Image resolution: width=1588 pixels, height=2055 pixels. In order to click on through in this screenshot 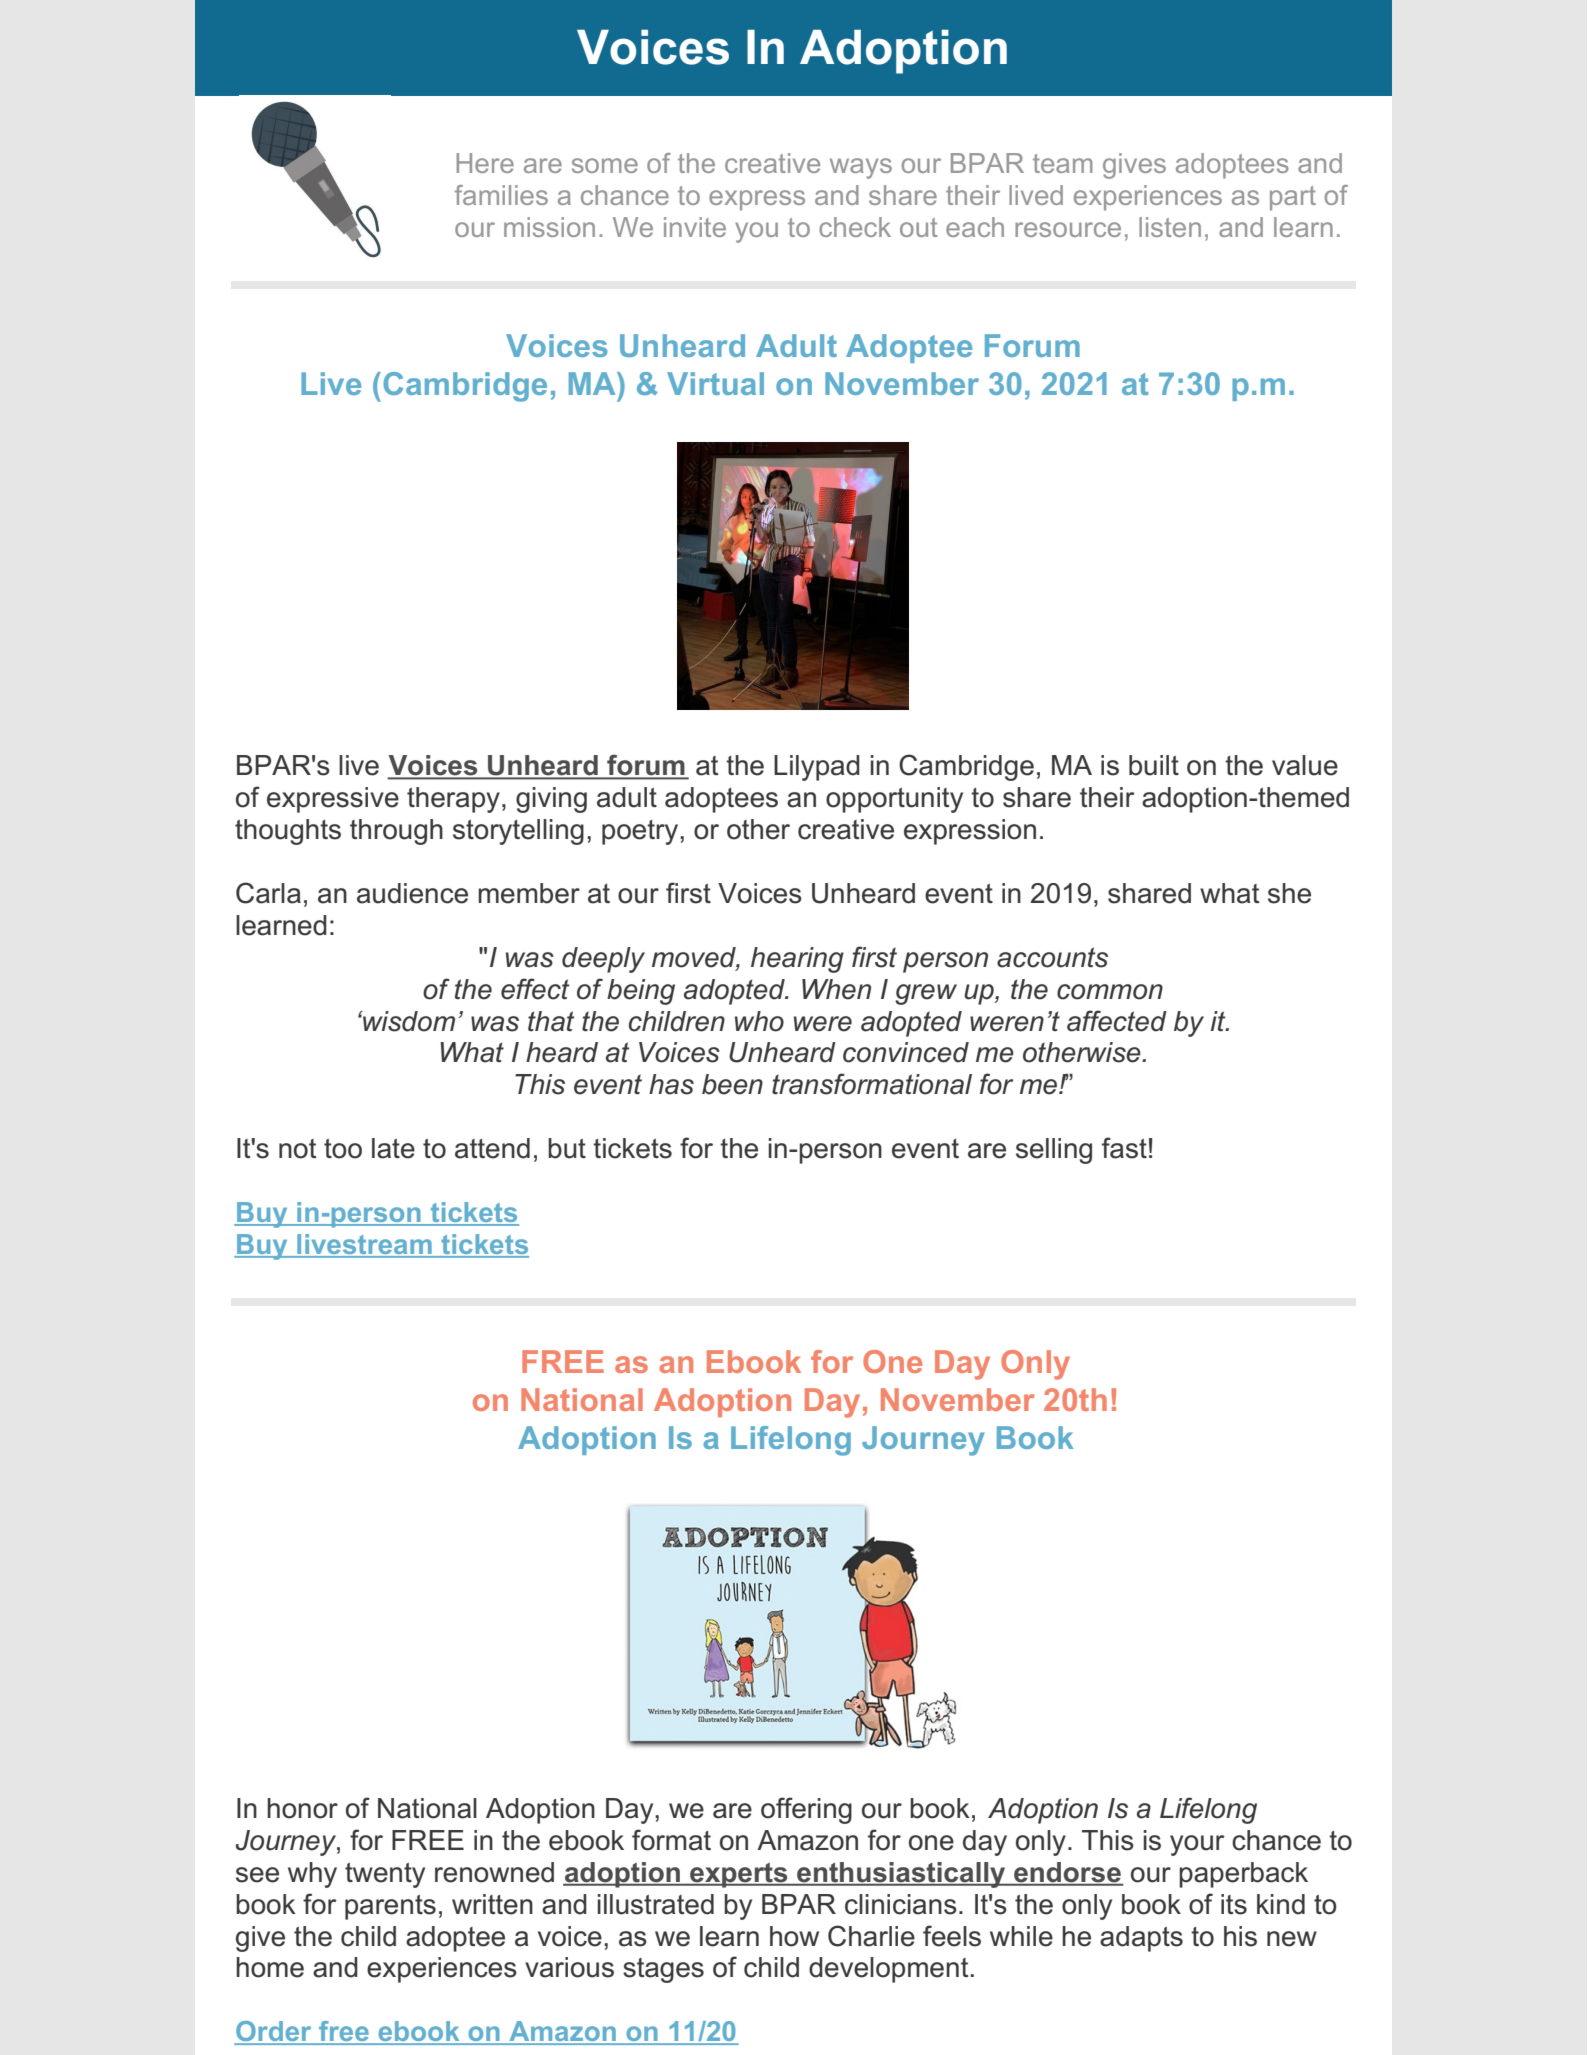, I will do `click(396, 832)`.
